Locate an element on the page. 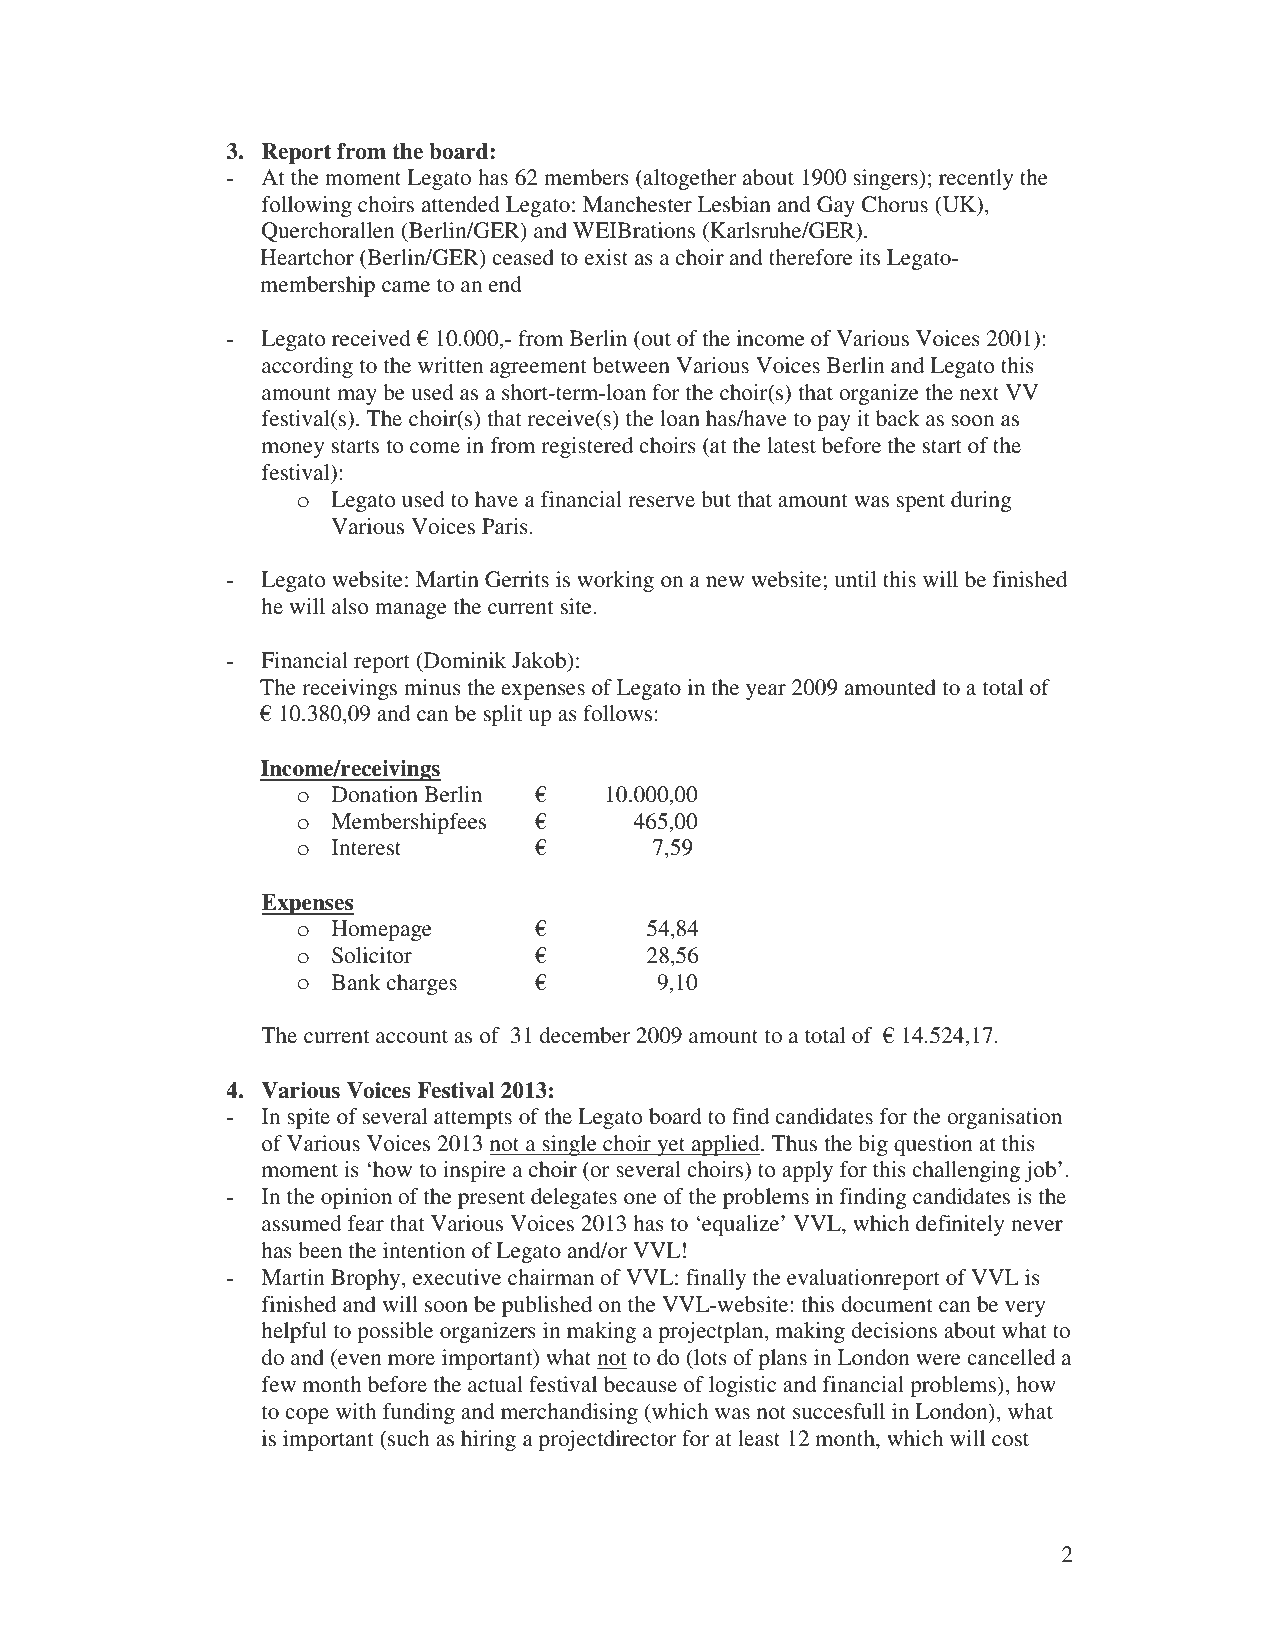 This page has height=1638, width=1266. year is located at coordinates (766, 692).
